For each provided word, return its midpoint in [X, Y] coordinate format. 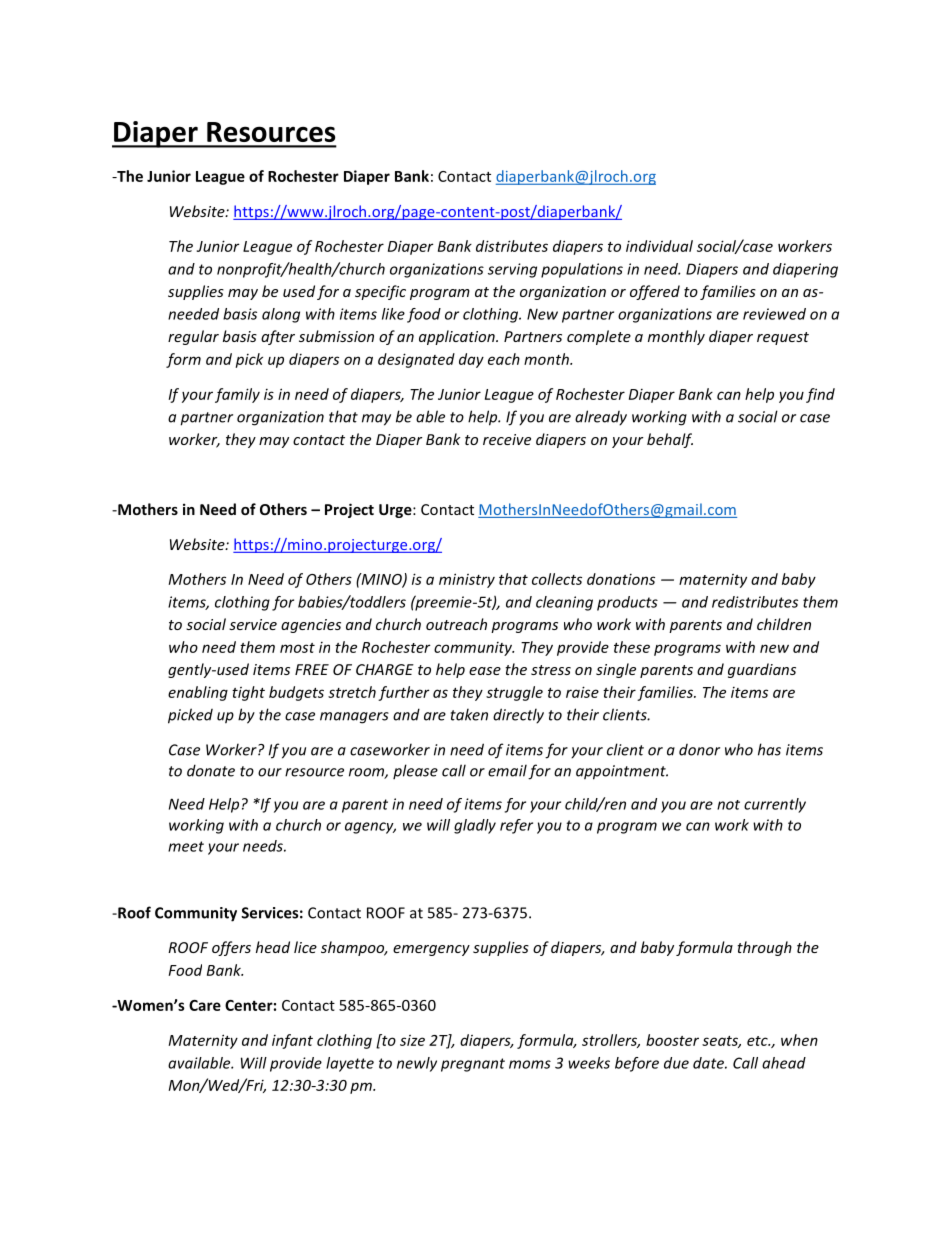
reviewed [774, 314]
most [297, 648]
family [237, 395]
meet [186, 846]
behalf [670, 440]
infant [292, 1041]
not [728, 805]
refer [516, 826]
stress [551, 670]
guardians [762, 670]
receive [507, 439]
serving [512, 270]
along [281, 315]
